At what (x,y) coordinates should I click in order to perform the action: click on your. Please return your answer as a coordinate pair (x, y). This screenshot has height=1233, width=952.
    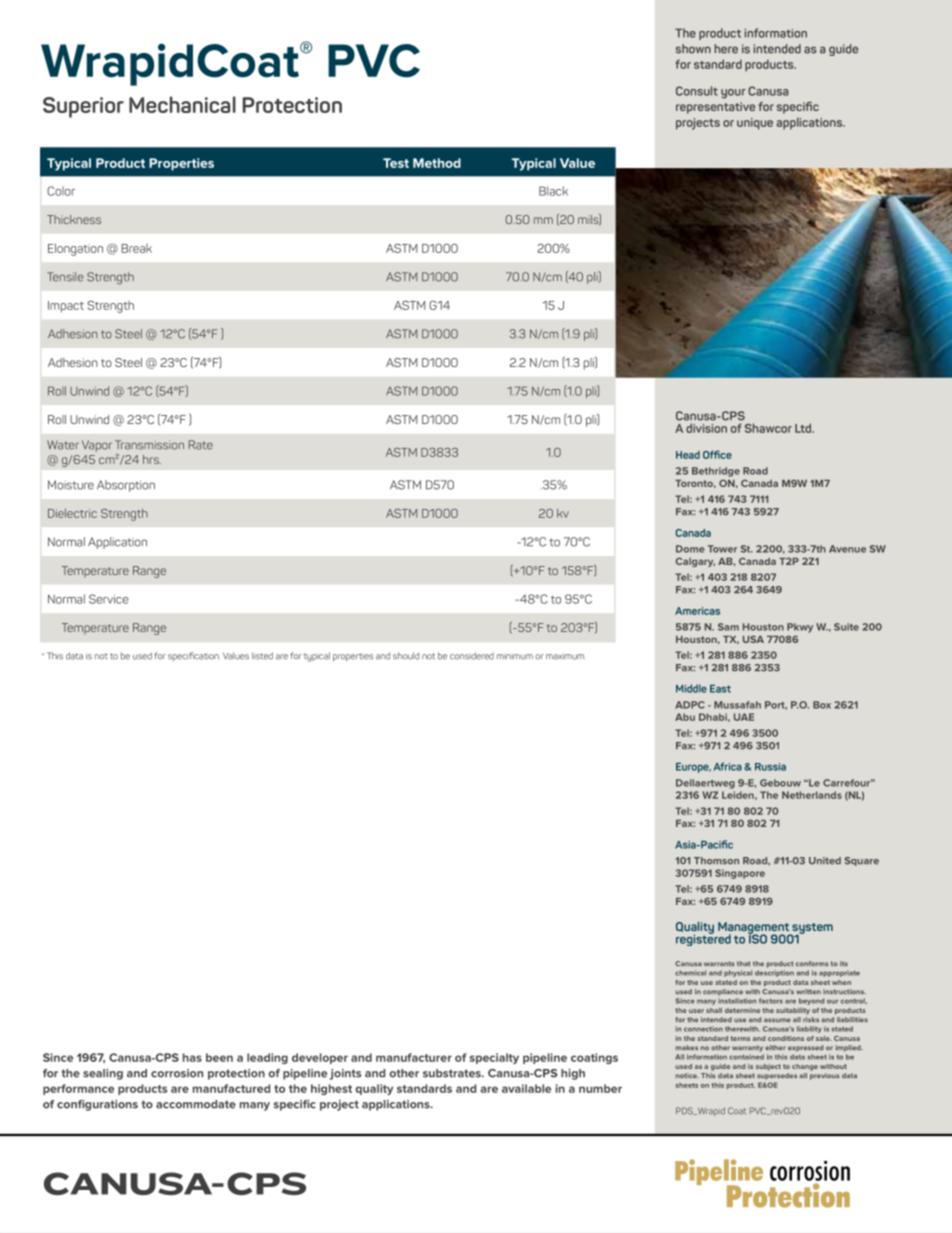
    Looking at the image, I should click on (733, 94).
